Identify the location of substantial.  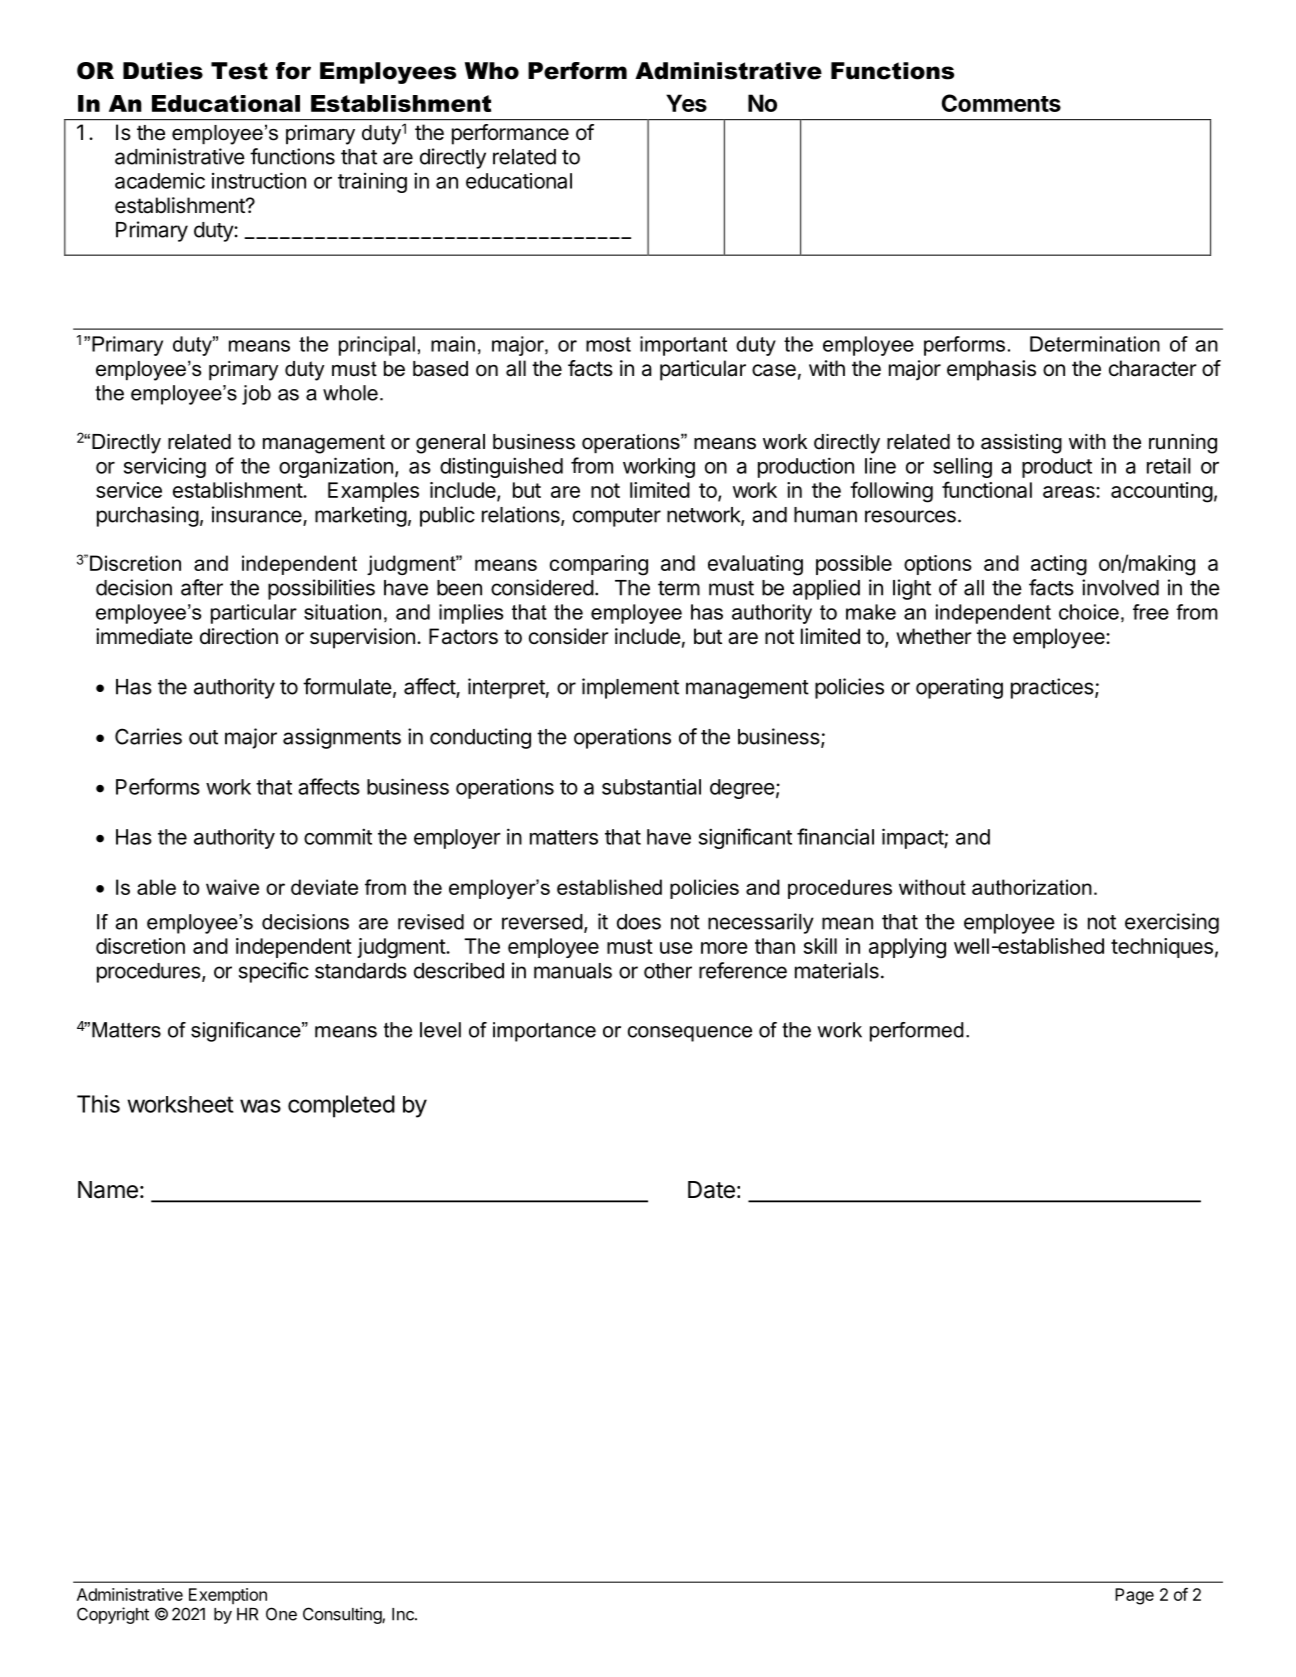
(651, 786).
